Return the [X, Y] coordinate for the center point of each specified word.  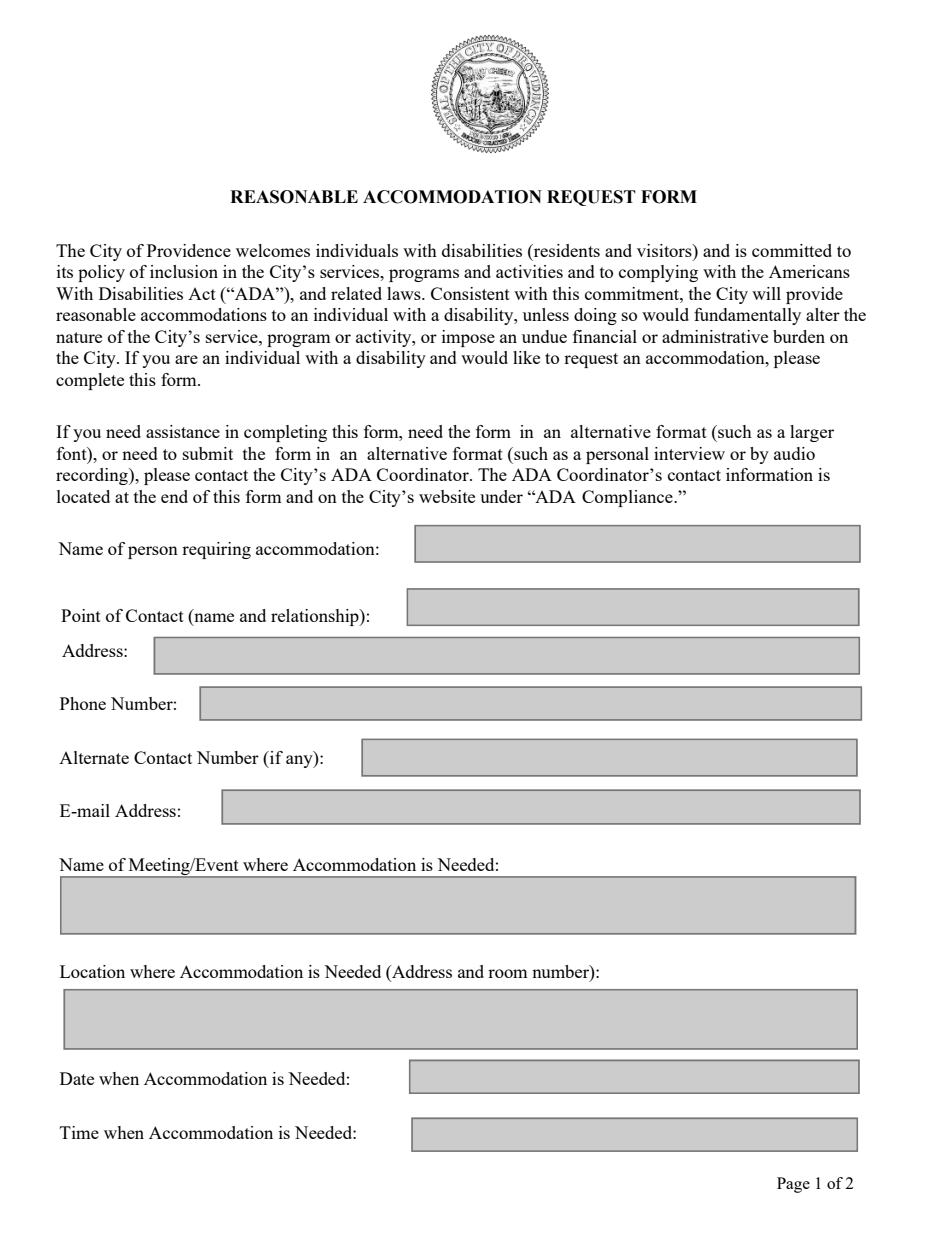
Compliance [628, 498]
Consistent [470, 293]
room [508, 973]
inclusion [184, 271]
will [766, 293]
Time [79, 1132]
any [300, 761]
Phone [83, 703]
